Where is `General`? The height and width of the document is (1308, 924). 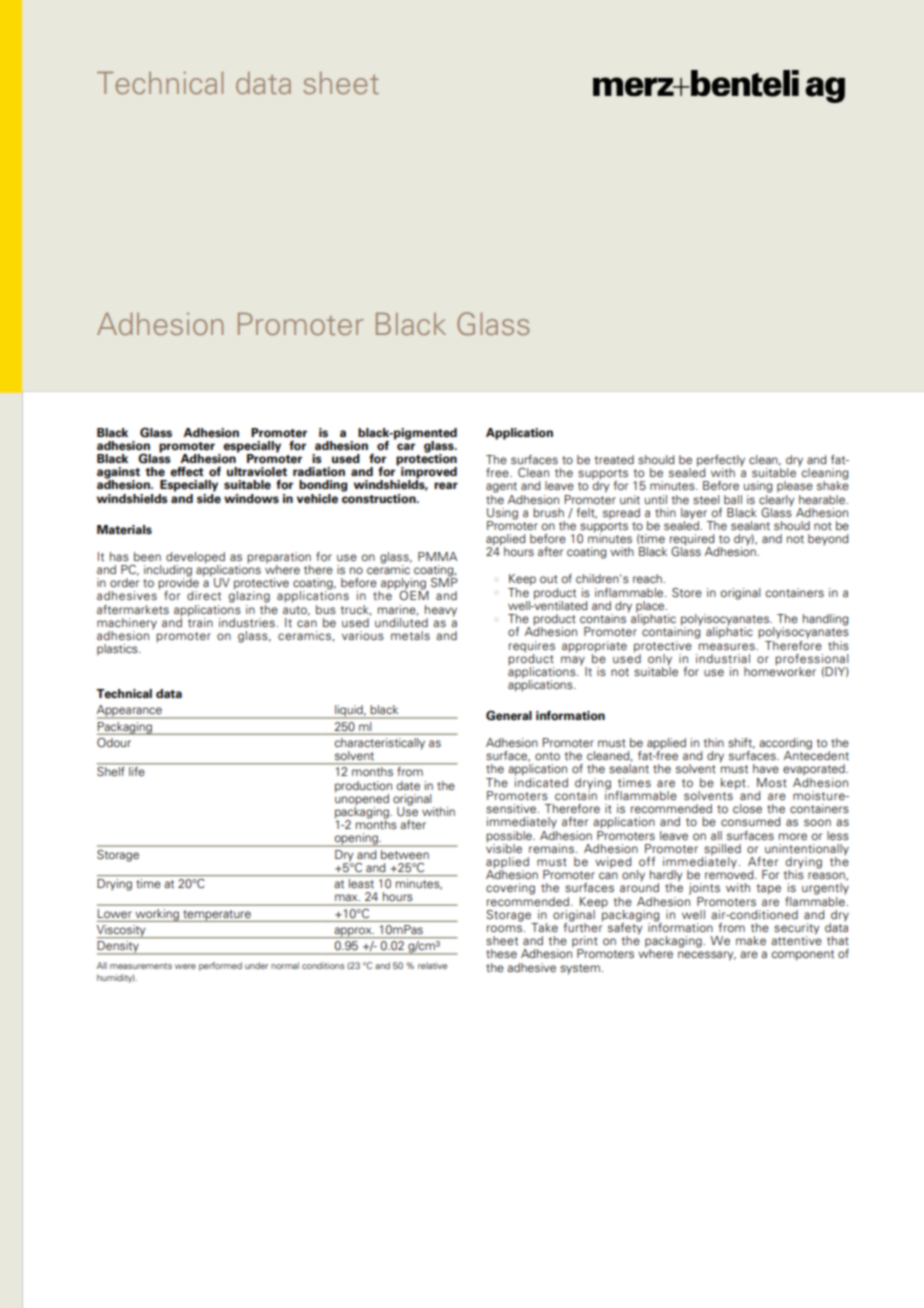 General is located at coordinates (509, 715).
